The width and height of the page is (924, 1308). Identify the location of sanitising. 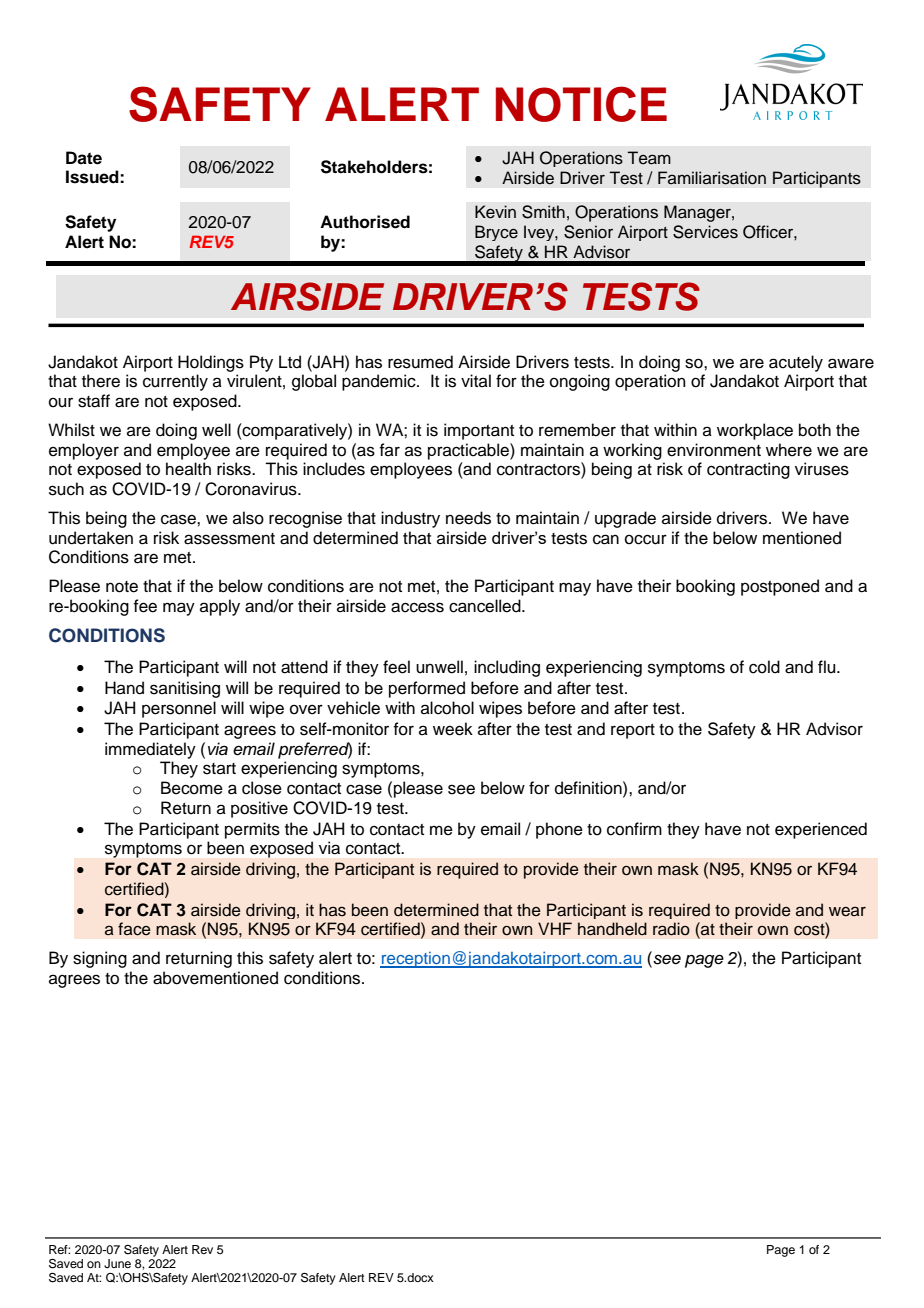
(185, 689).
